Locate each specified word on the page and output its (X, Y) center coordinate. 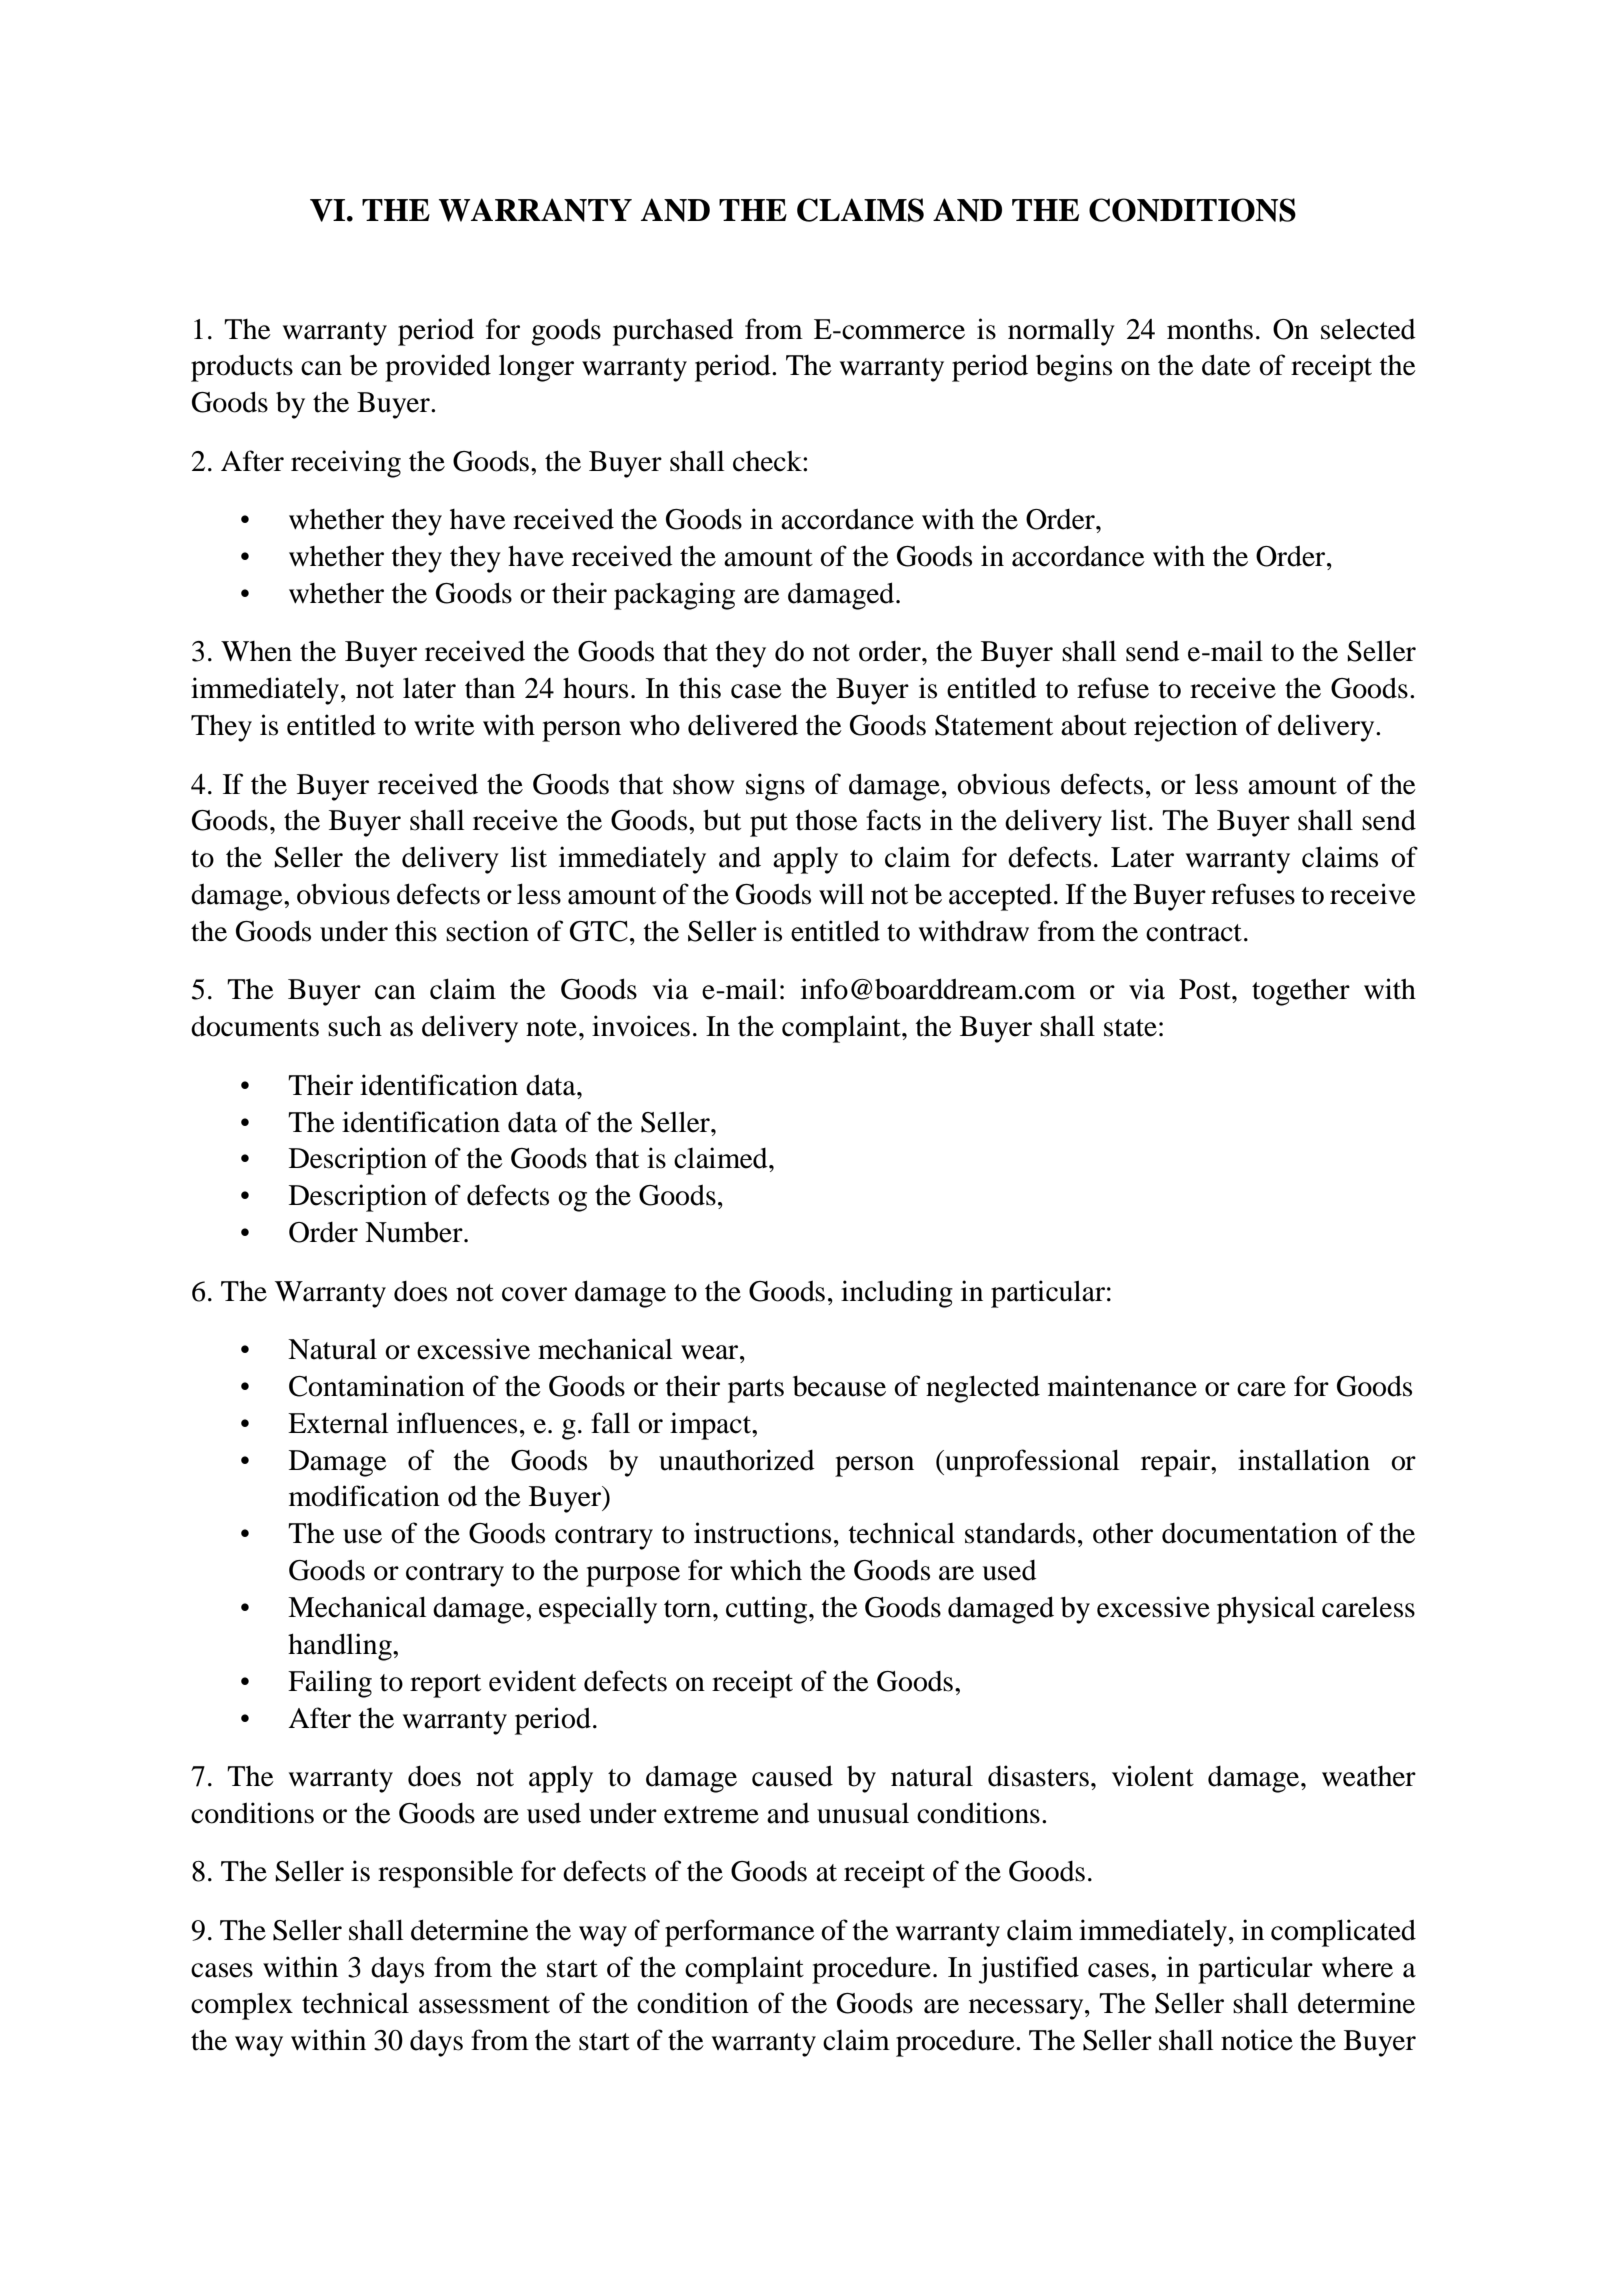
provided (438, 368)
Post (1206, 989)
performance (740, 1933)
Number (415, 1232)
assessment (484, 2005)
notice (1257, 2040)
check (768, 461)
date (1226, 365)
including (897, 1294)
